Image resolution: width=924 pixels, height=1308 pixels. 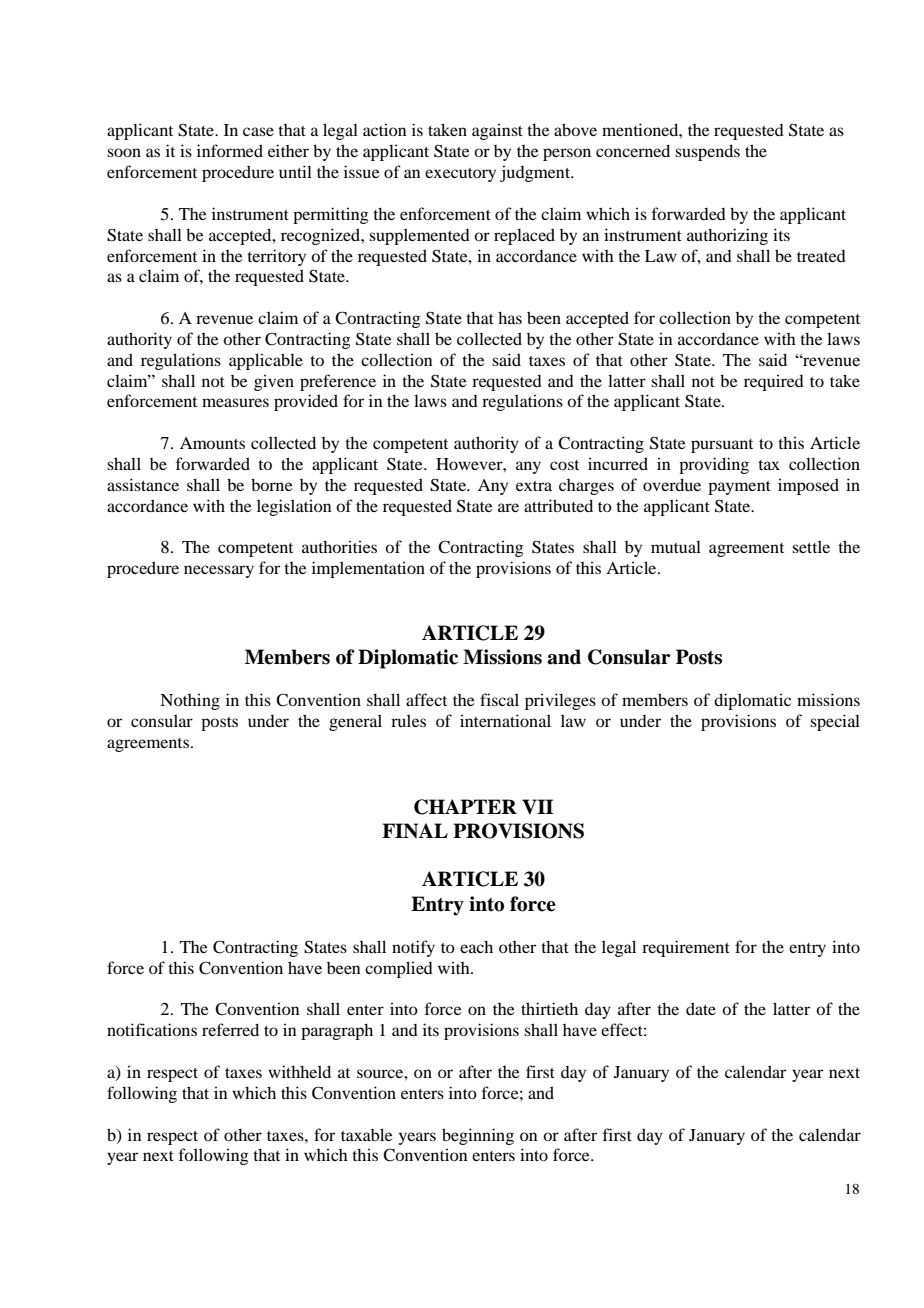 I want to click on beginning, so click(x=478, y=1136).
